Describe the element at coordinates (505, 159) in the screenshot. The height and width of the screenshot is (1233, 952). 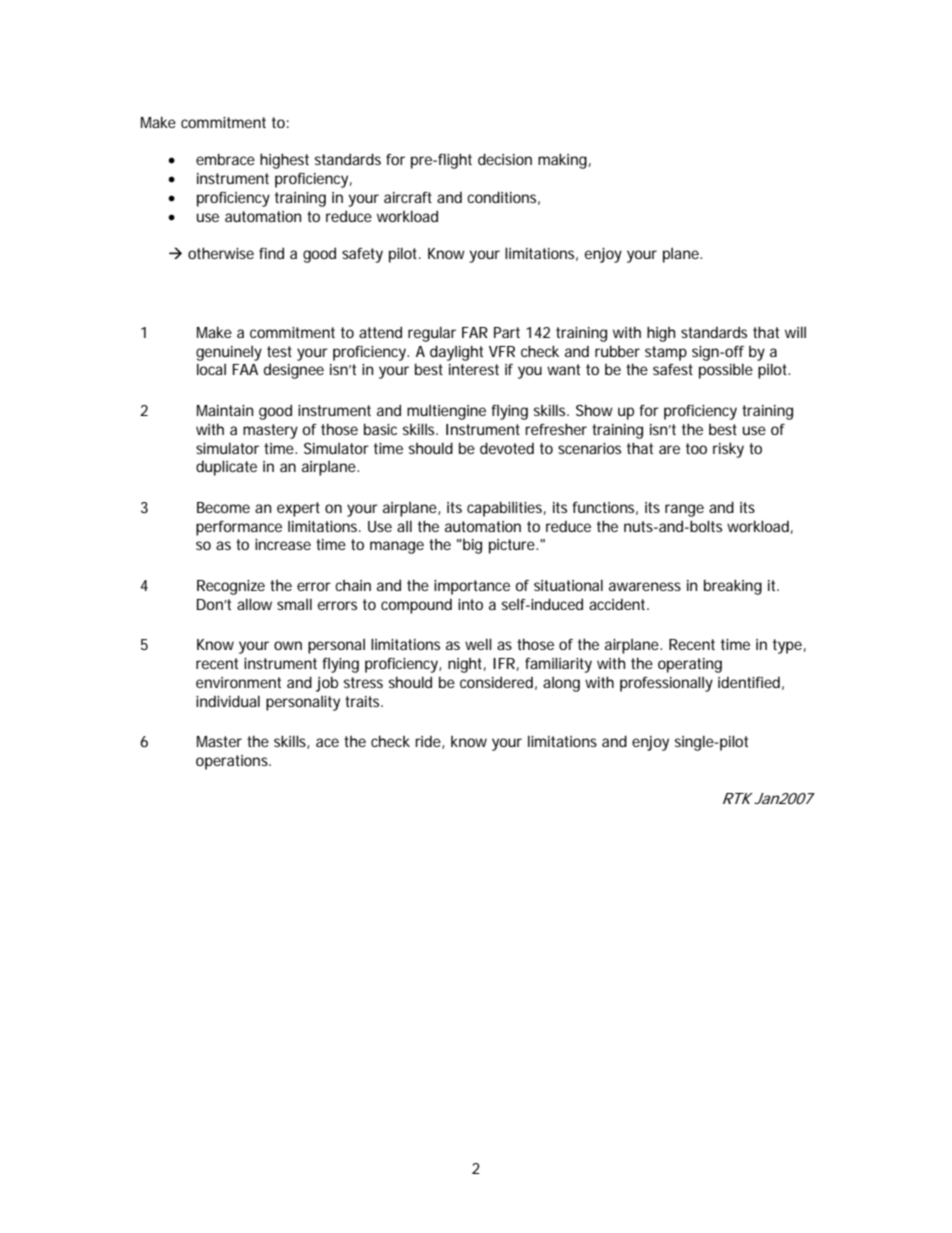
I see `decision` at that location.
